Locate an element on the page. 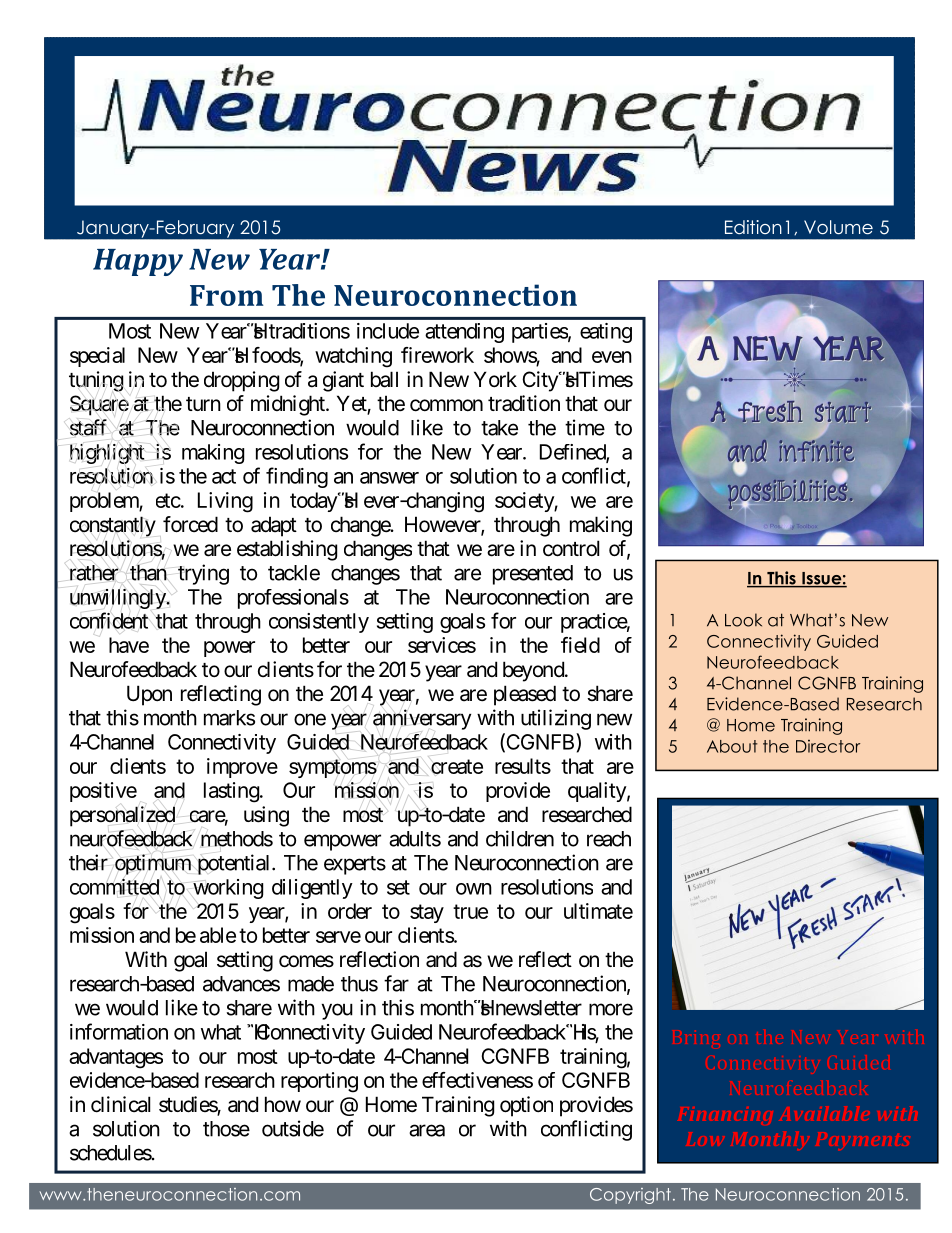  Look is located at coordinates (743, 620).
